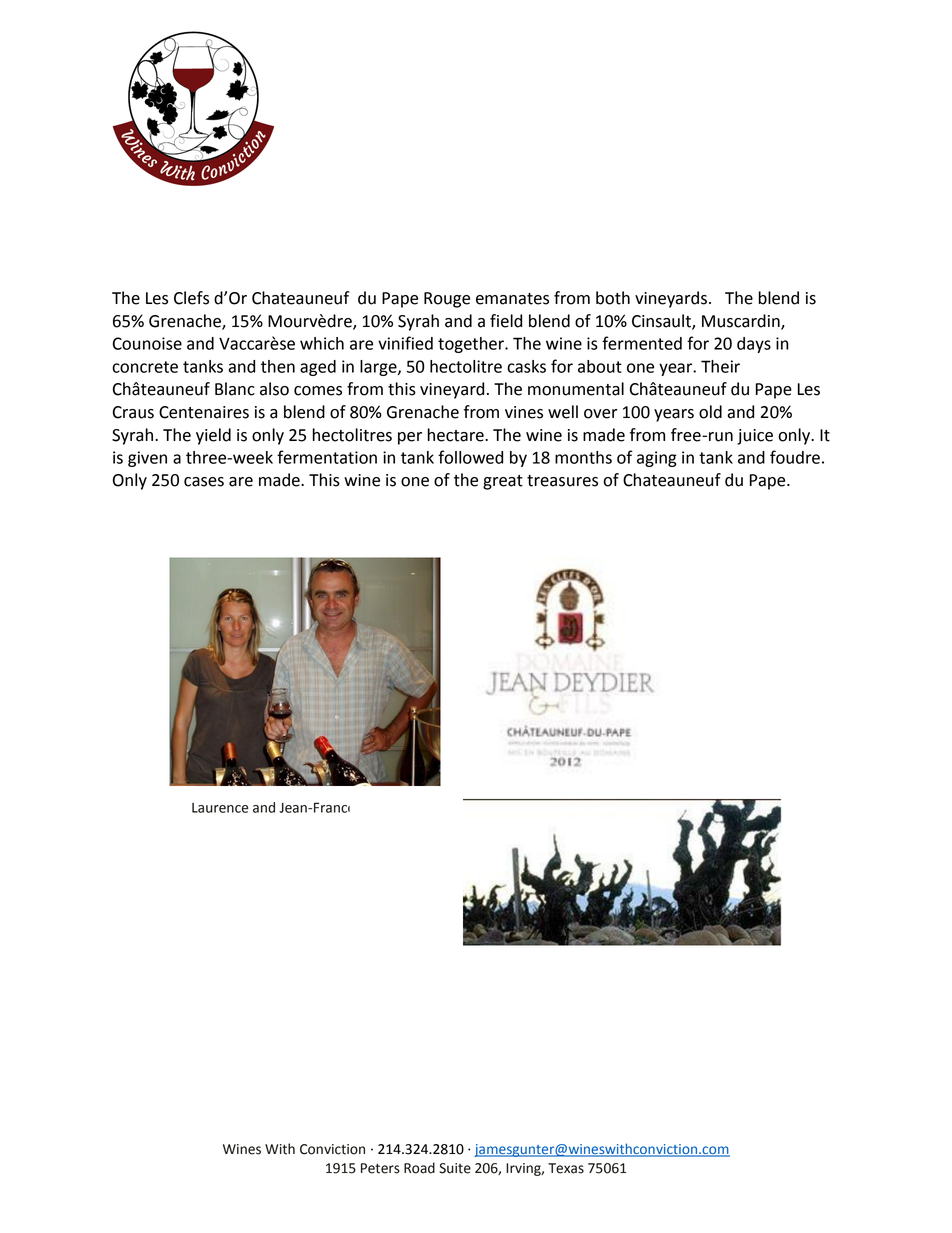  I want to click on Road, so click(419, 1168).
